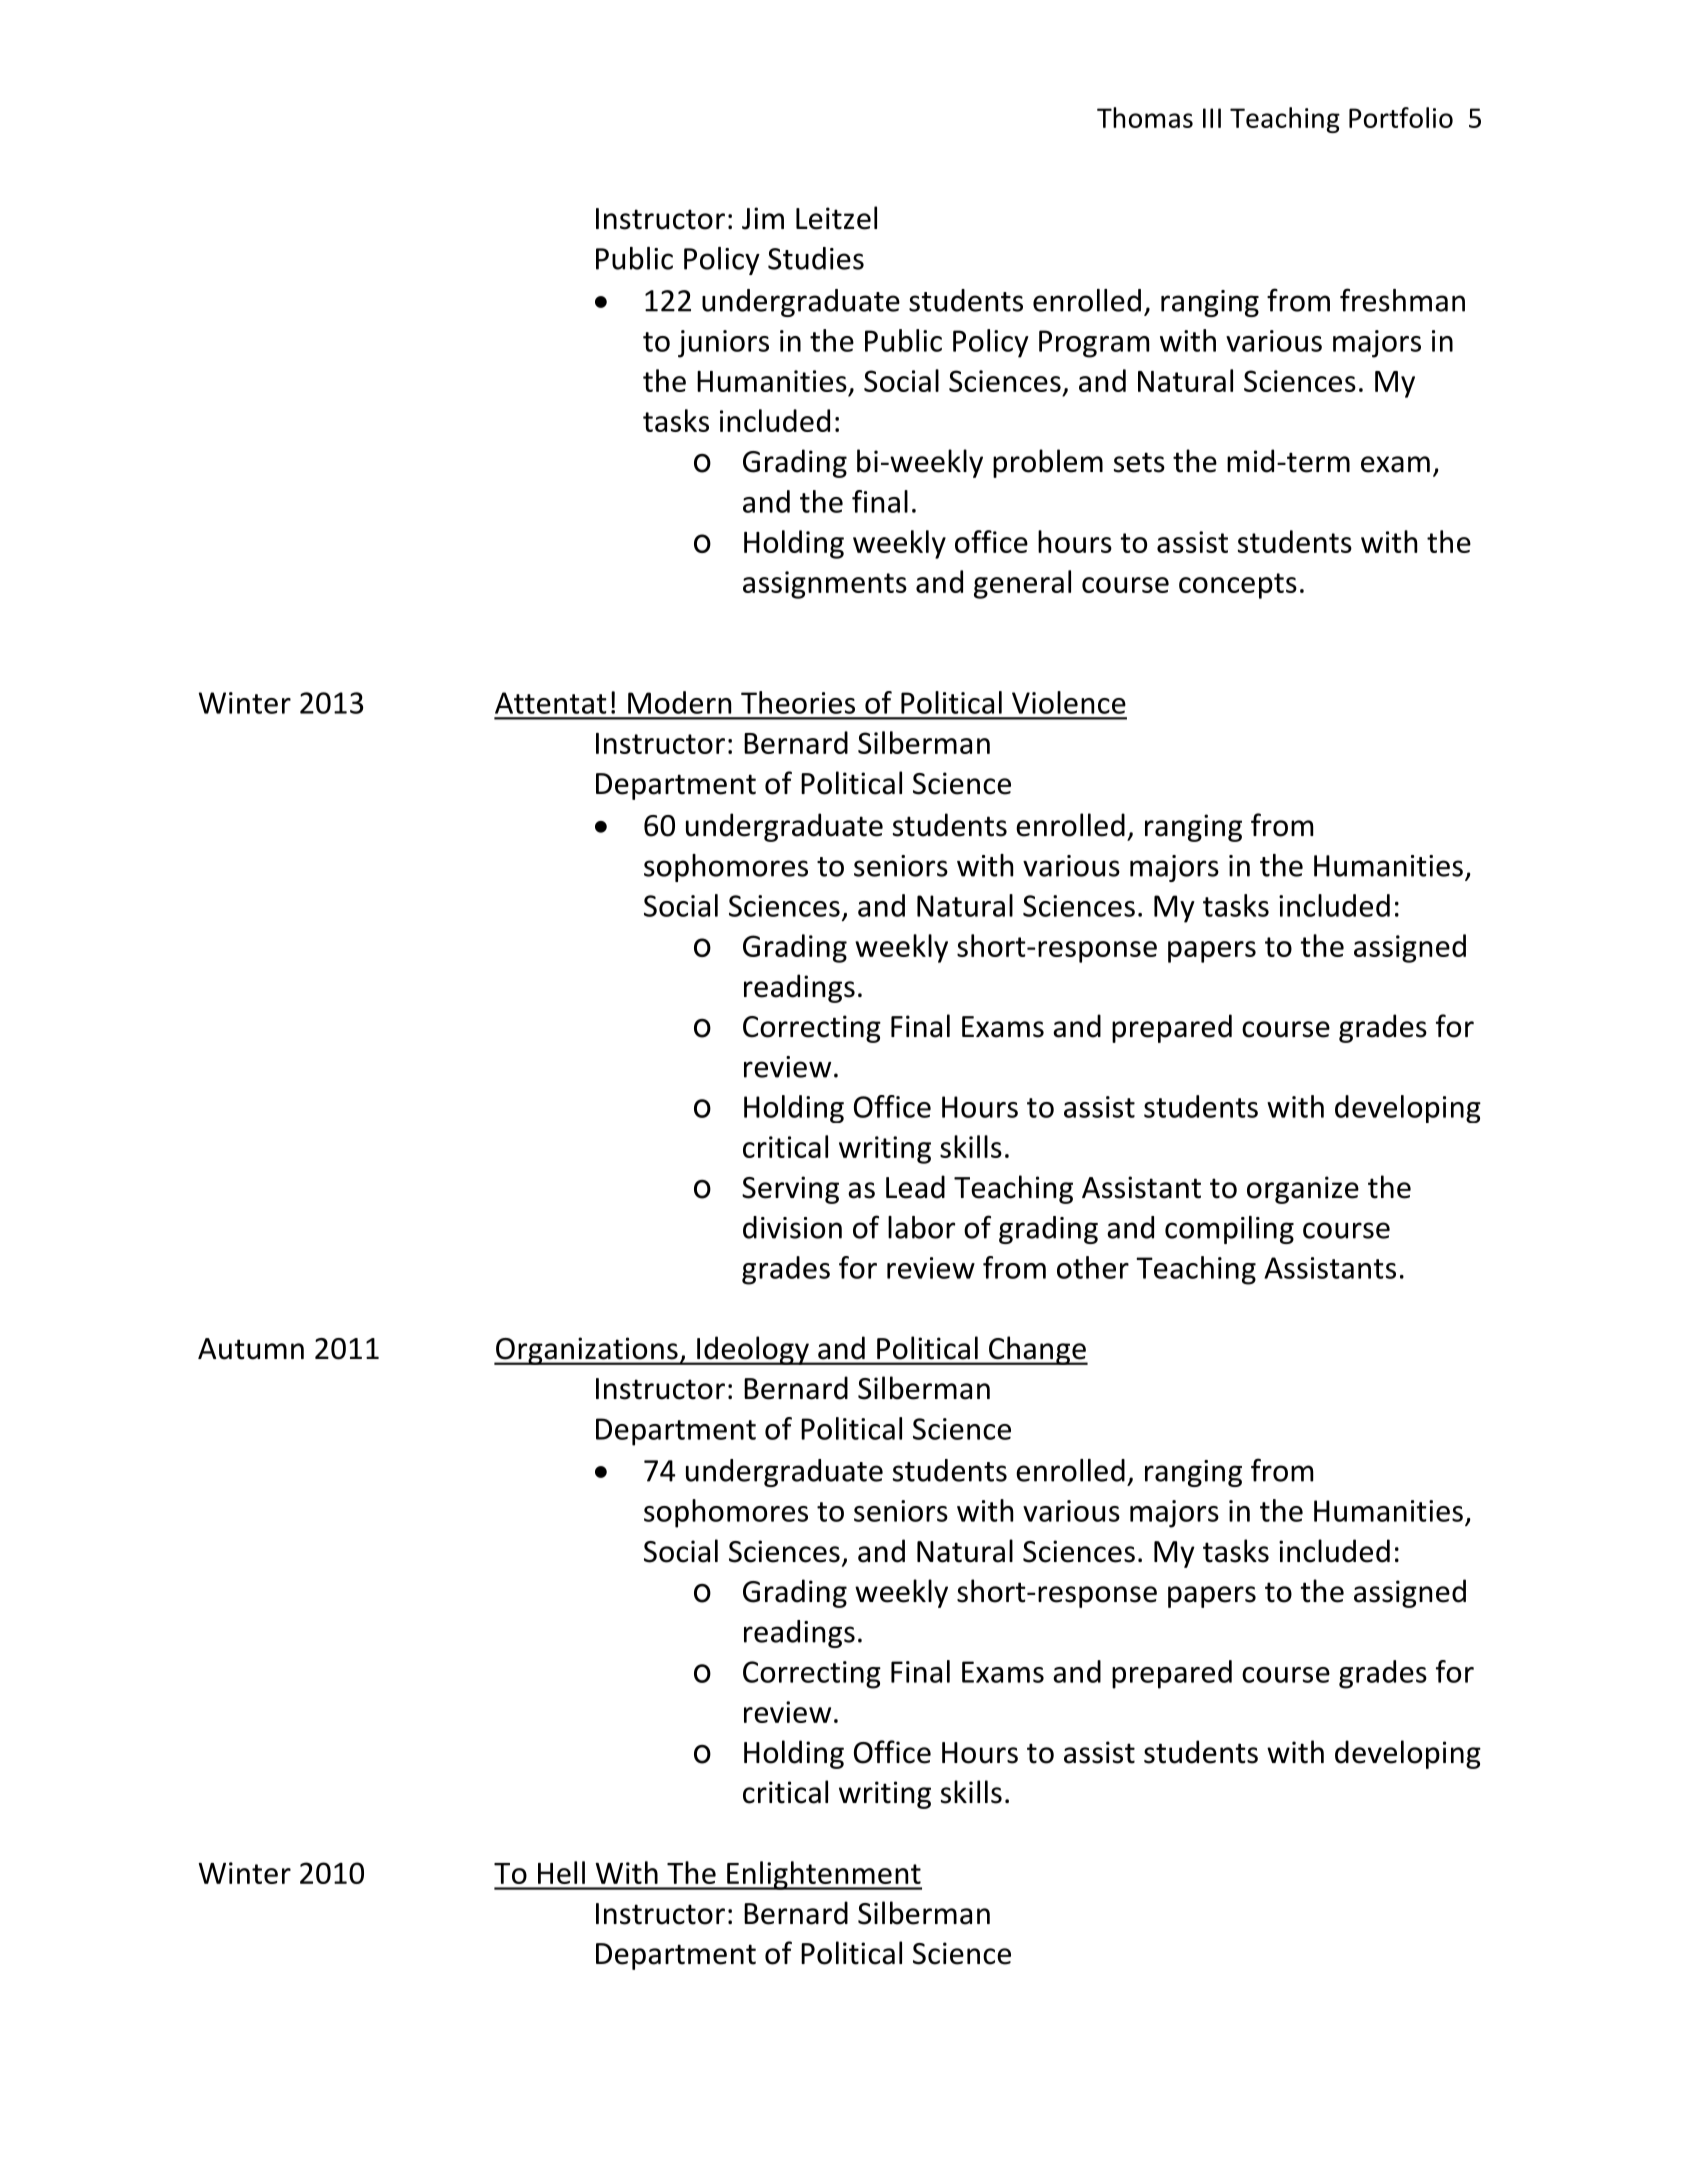 This page has height=2175, width=1681. I want to click on Studies, so click(816, 258).
